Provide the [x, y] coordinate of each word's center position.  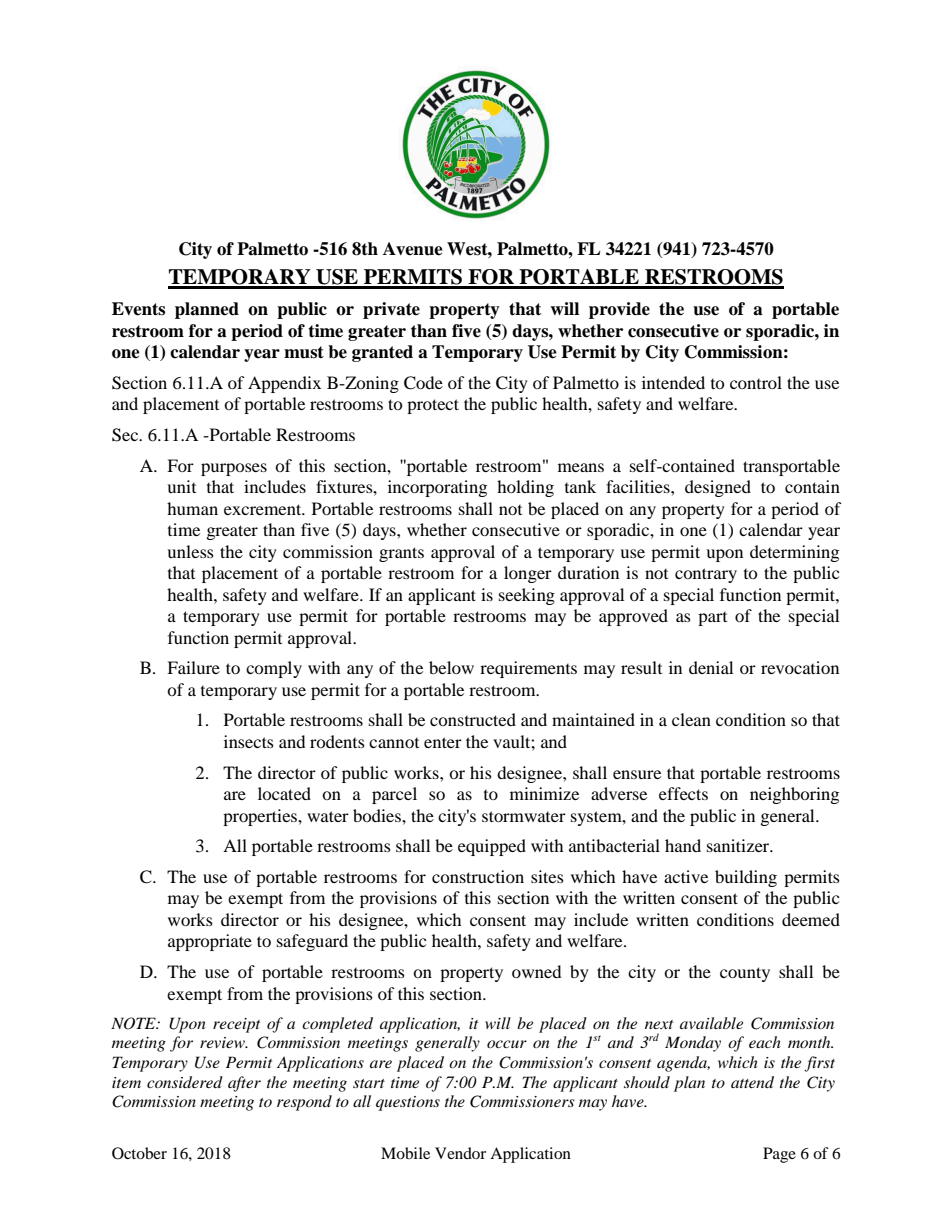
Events [138, 309]
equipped [492, 847]
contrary [706, 575]
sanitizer [739, 845]
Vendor [460, 1153]
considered [185, 1082]
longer [528, 574]
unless [190, 551]
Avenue [413, 249]
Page [779, 1155]
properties [261, 817]
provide [619, 310]
